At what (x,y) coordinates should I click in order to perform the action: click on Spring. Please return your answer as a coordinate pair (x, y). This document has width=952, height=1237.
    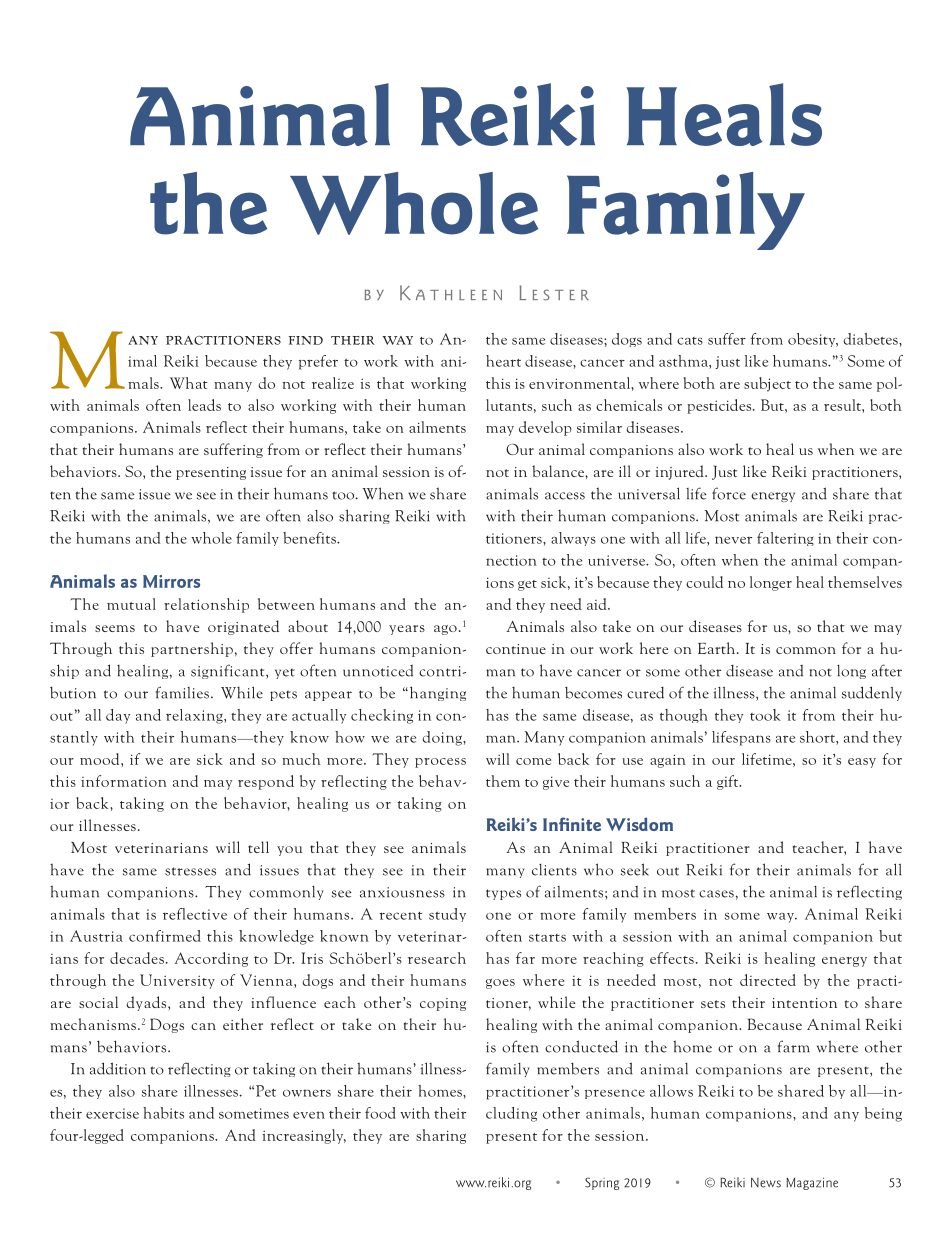
    Looking at the image, I should click on (602, 1183).
